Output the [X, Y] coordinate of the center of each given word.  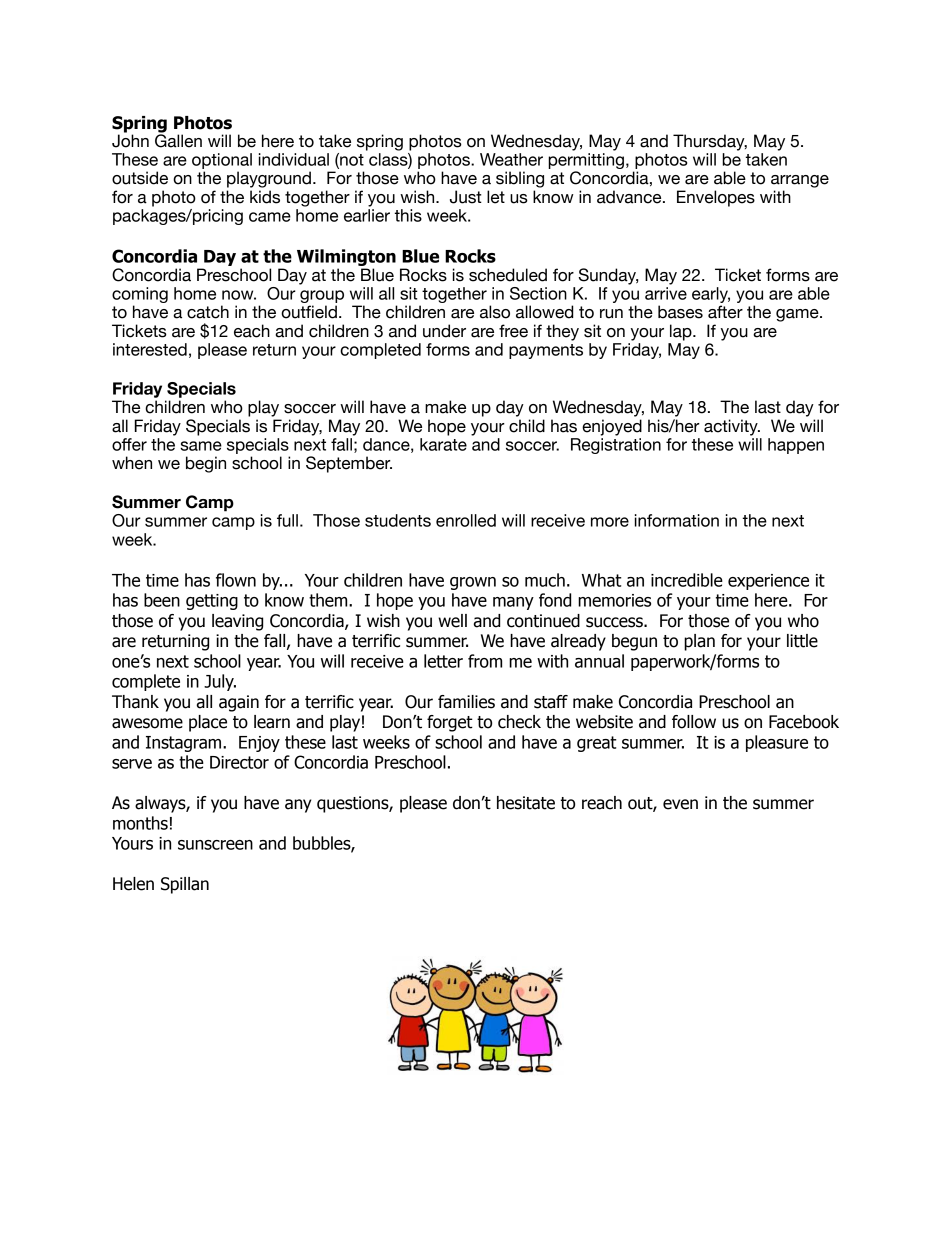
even [680, 804]
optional [222, 161]
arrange [800, 181]
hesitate [526, 803]
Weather [511, 159]
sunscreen [215, 845]
